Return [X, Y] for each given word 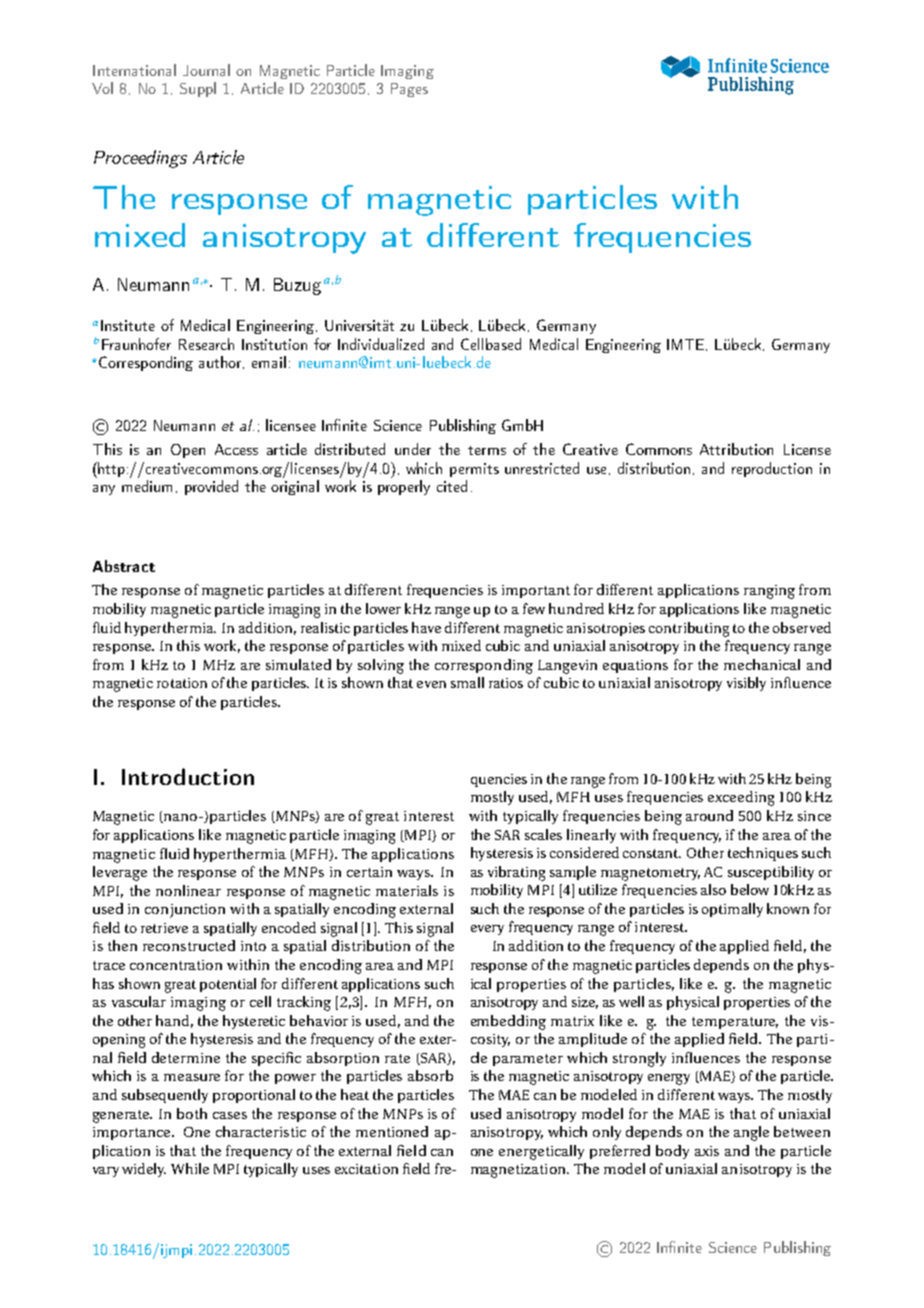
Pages [409, 90]
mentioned [392, 1131]
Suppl [198, 89]
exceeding [741, 798]
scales [543, 834]
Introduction [188, 776]
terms [487, 450]
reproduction [772, 469]
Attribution [736, 449]
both [192, 1113]
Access [236, 449]
